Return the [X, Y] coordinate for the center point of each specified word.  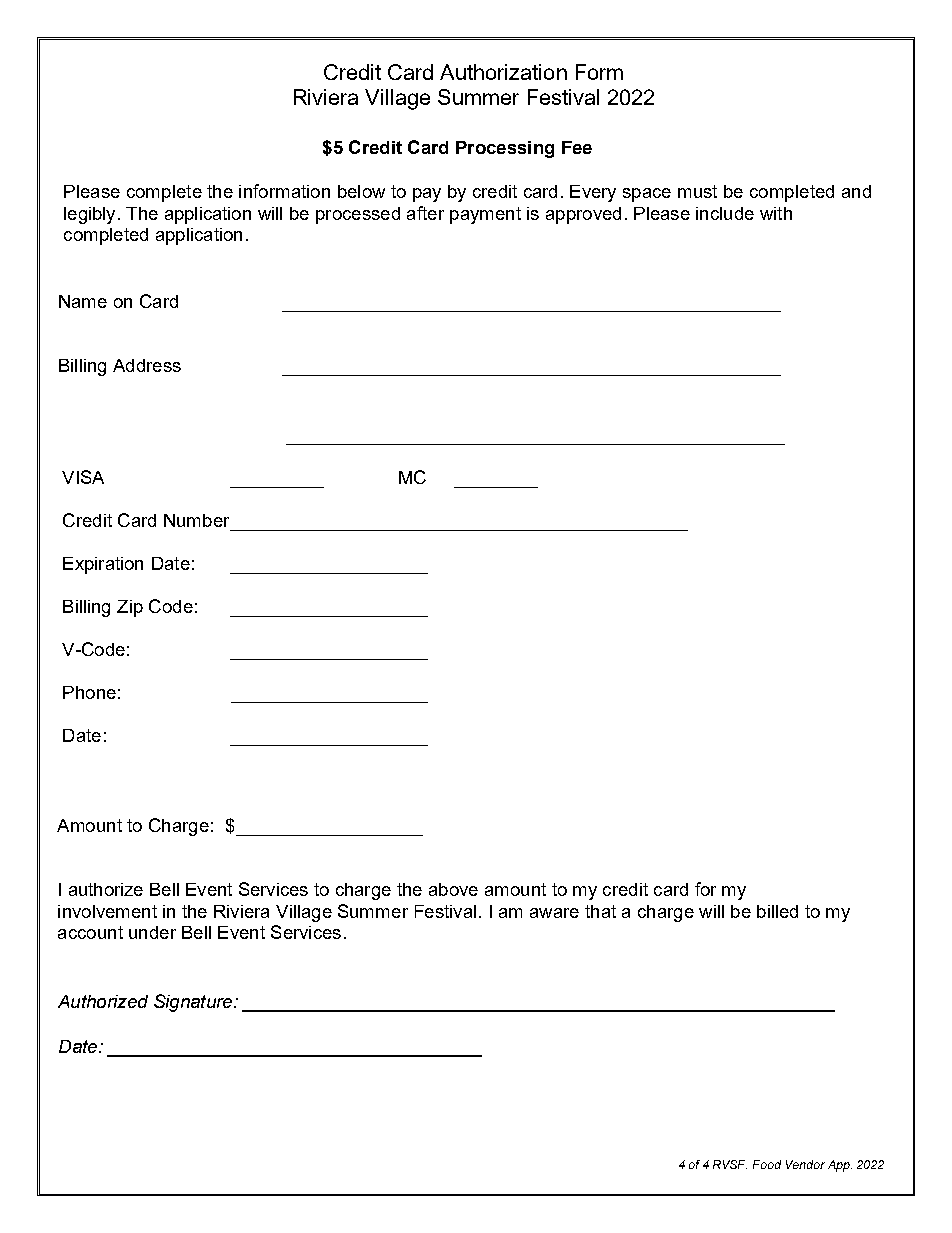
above [453, 889]
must [697, 191]
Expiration [103, 565]
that [600, 911]
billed [777, 911]
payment [485, 215]
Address [147, 365]
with [776, 213]
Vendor [805, 1164]
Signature [194, 1003]
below [361, 191]
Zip [130, 608]
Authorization [503, 72]
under [152, 932]
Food [767, 1164]
